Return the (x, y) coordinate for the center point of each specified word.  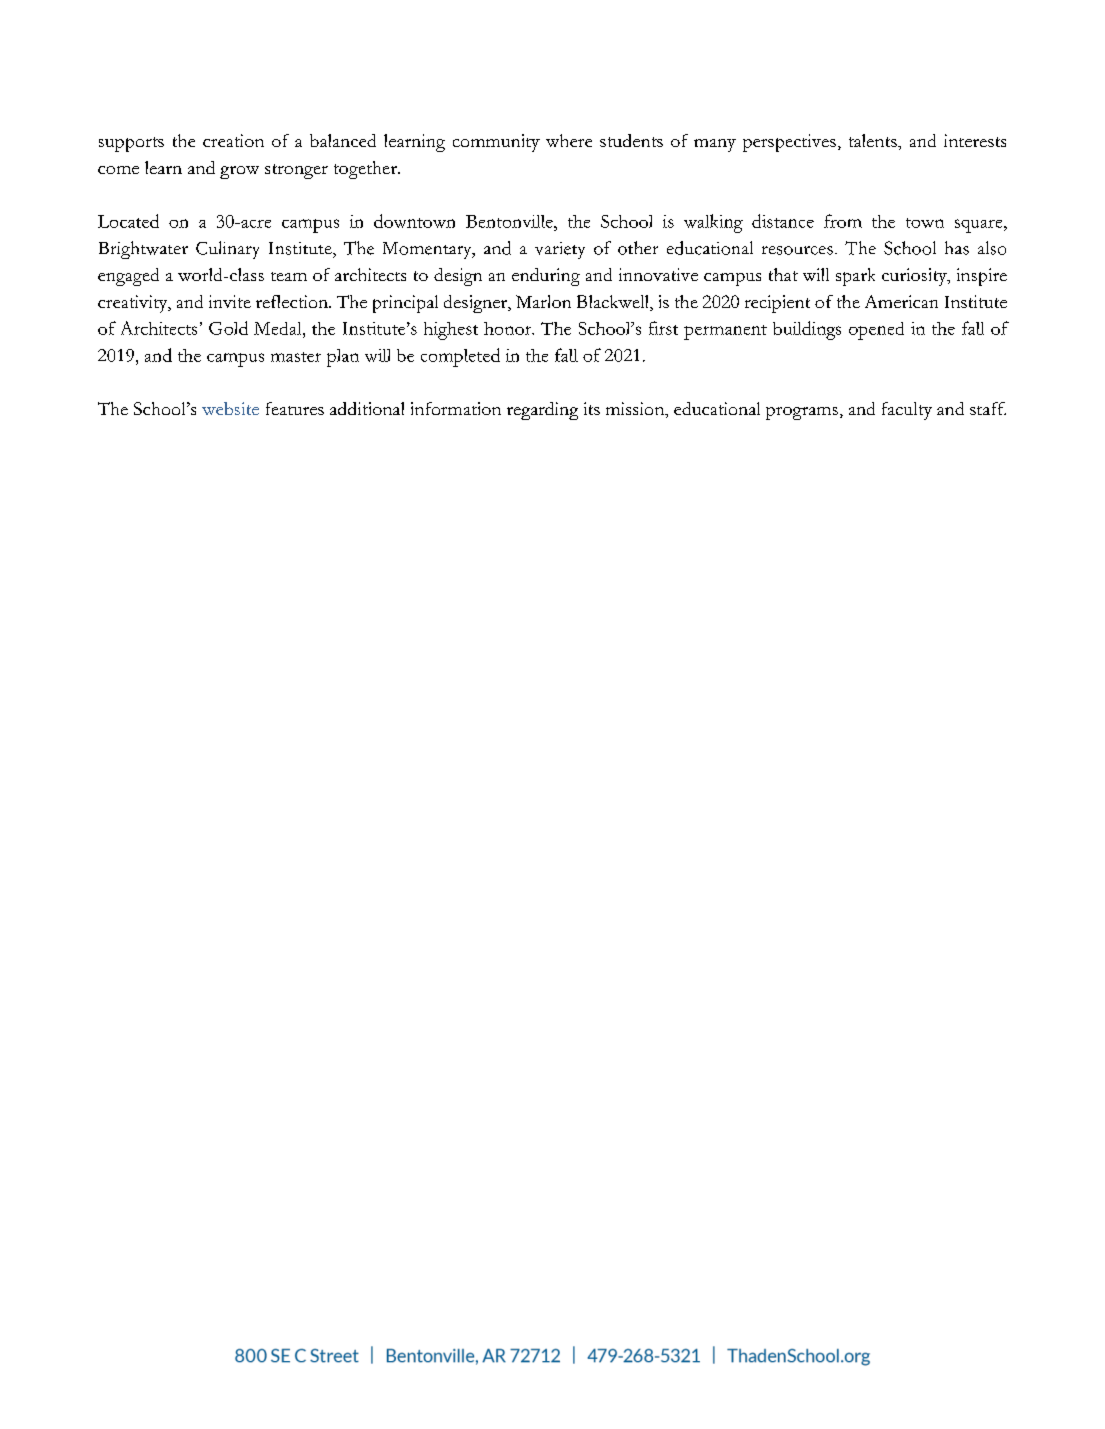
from (843, 221)
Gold (228, 328)
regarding (542, 411)
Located (128, 221)
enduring (546, 277)
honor (509, 328)
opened (876, 331)
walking (713, 223)
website (230, 408)
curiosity (915, 277)
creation (233, 140)
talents (874, 140)
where (569, 140)
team (289, 276)
